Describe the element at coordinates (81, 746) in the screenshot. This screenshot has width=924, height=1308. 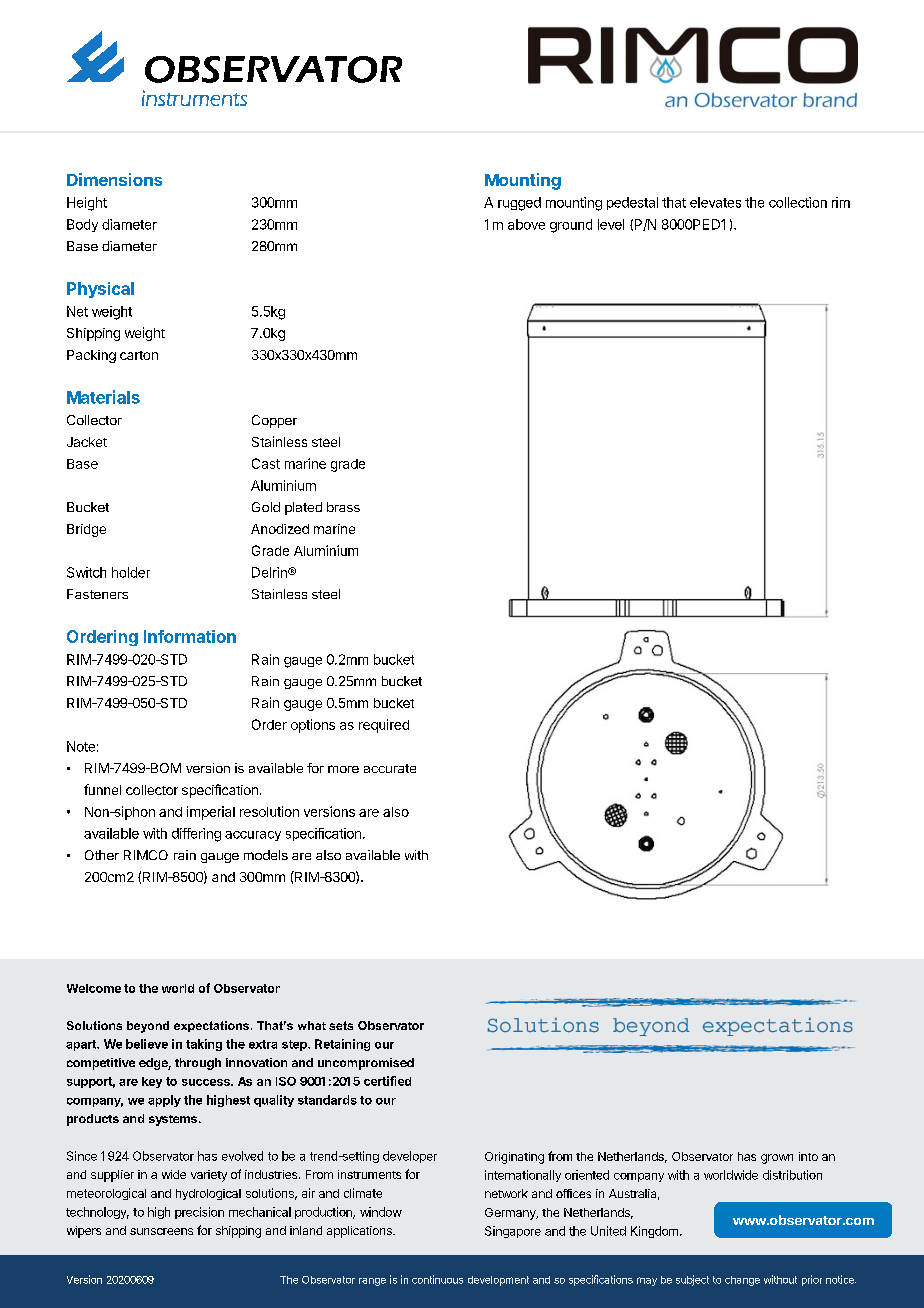
I see `Note` at that location.
